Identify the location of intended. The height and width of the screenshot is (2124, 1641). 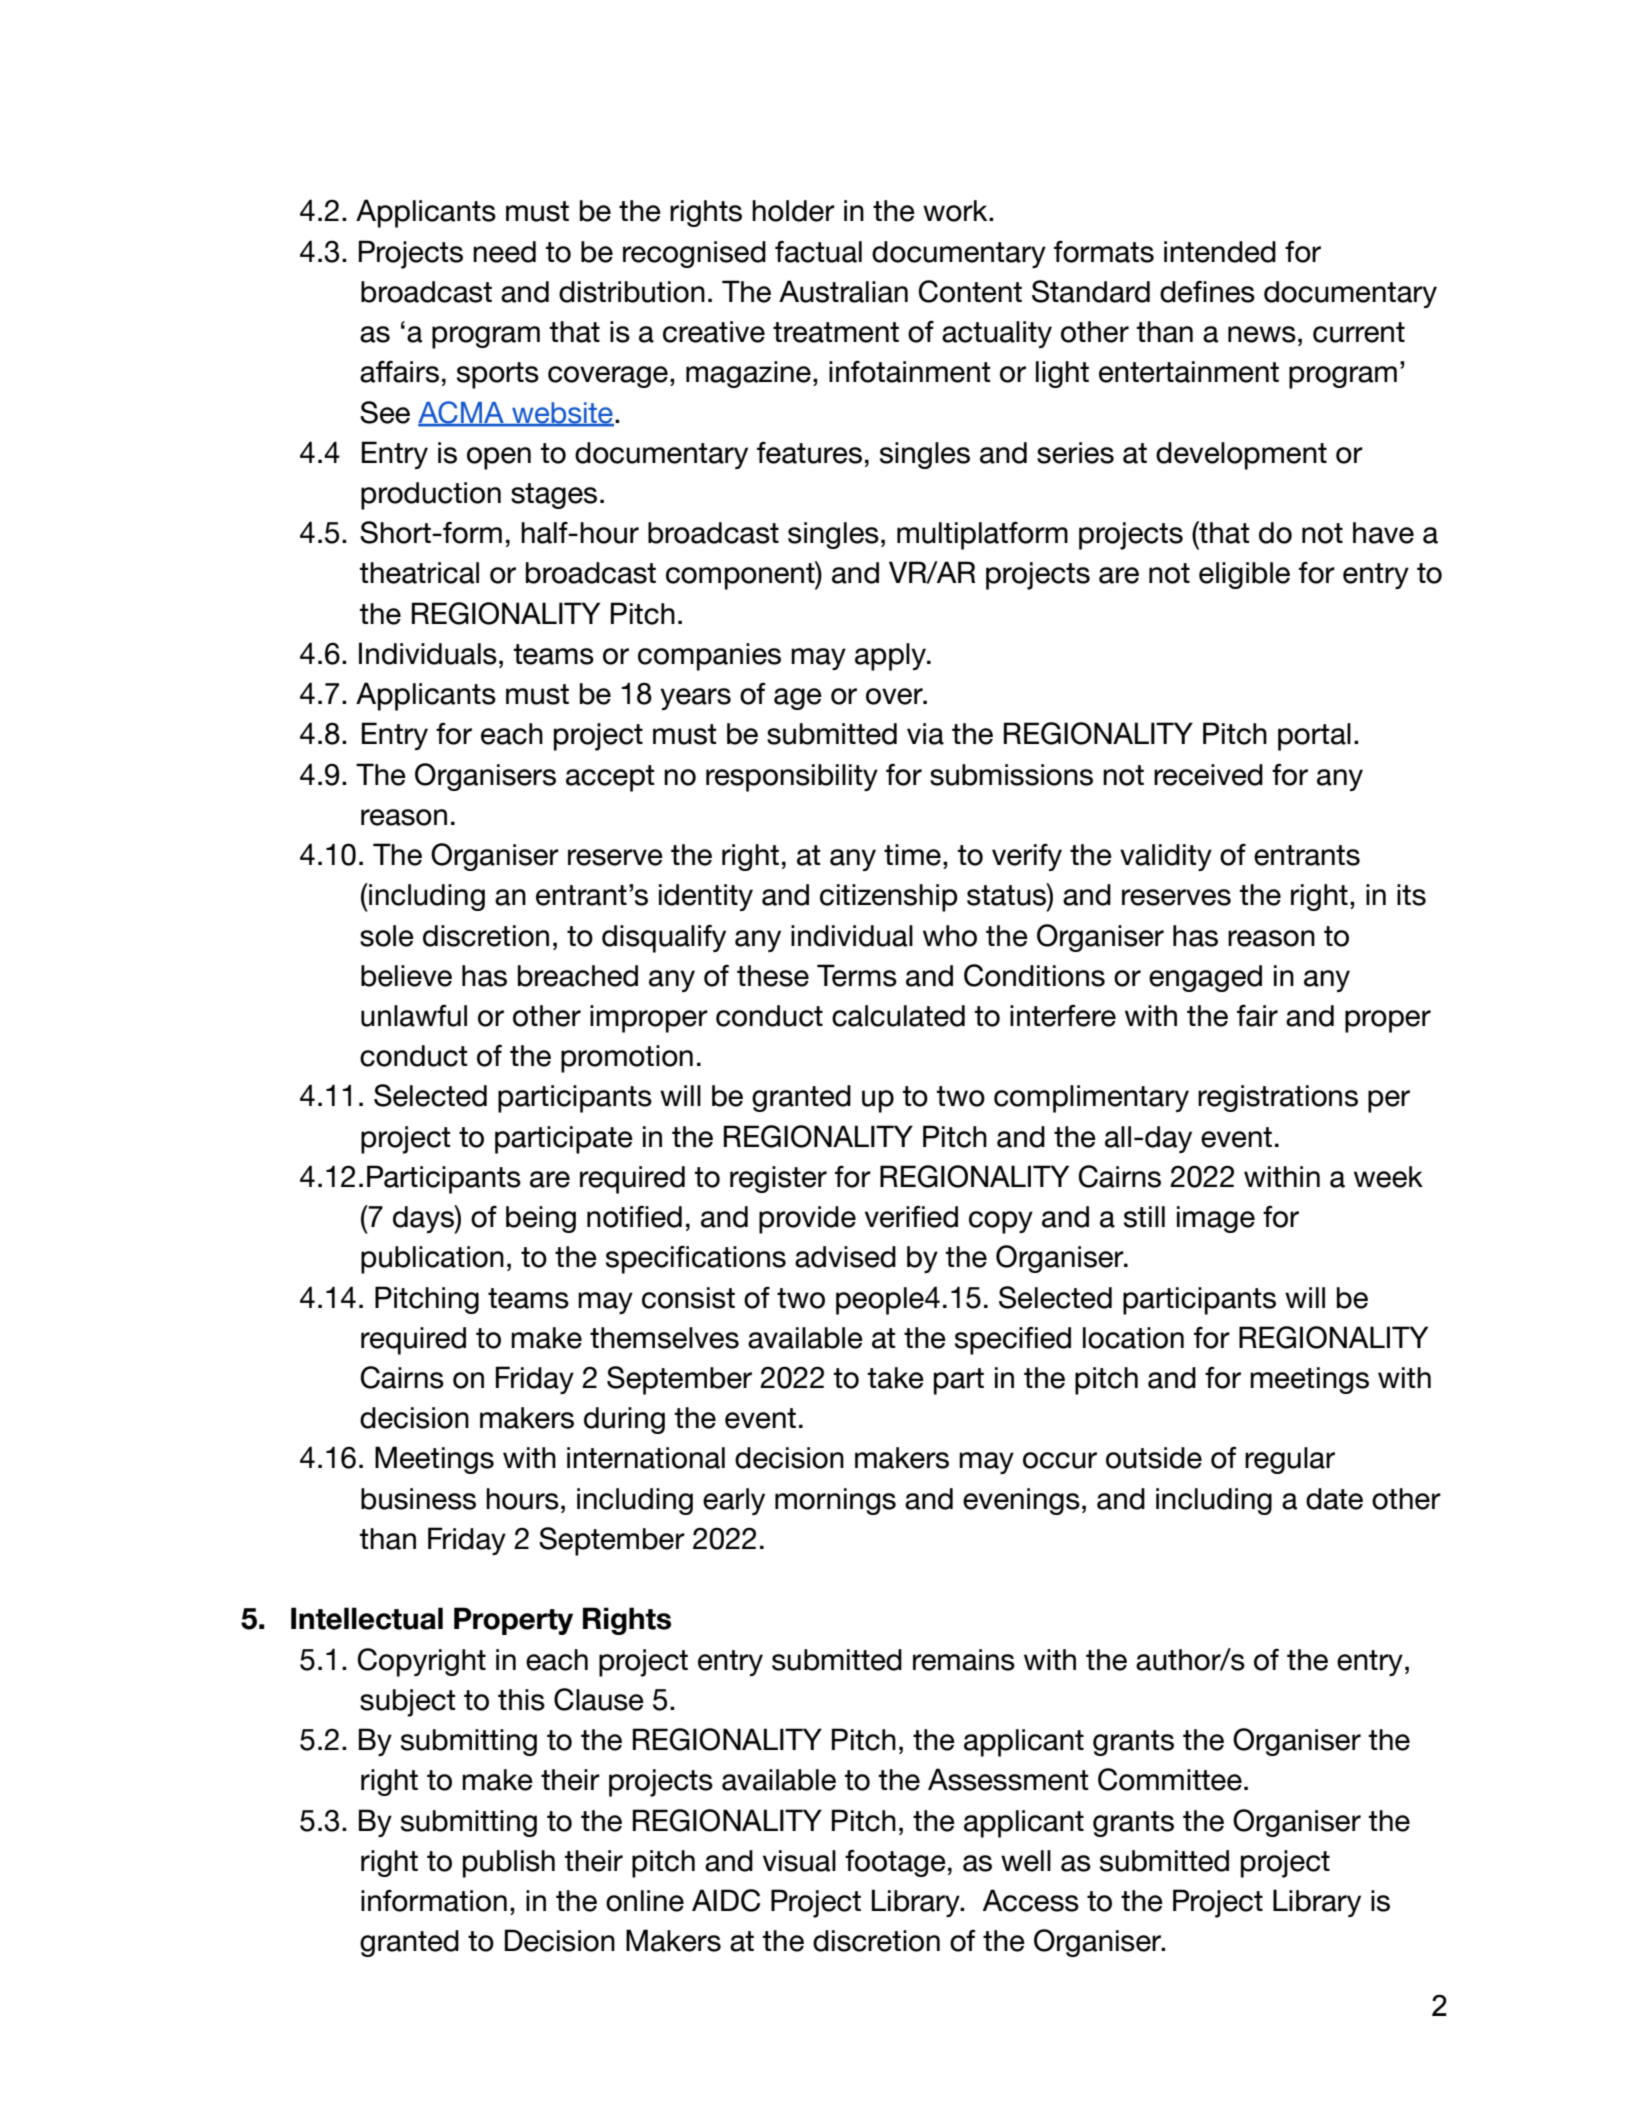
(1220, 252).
